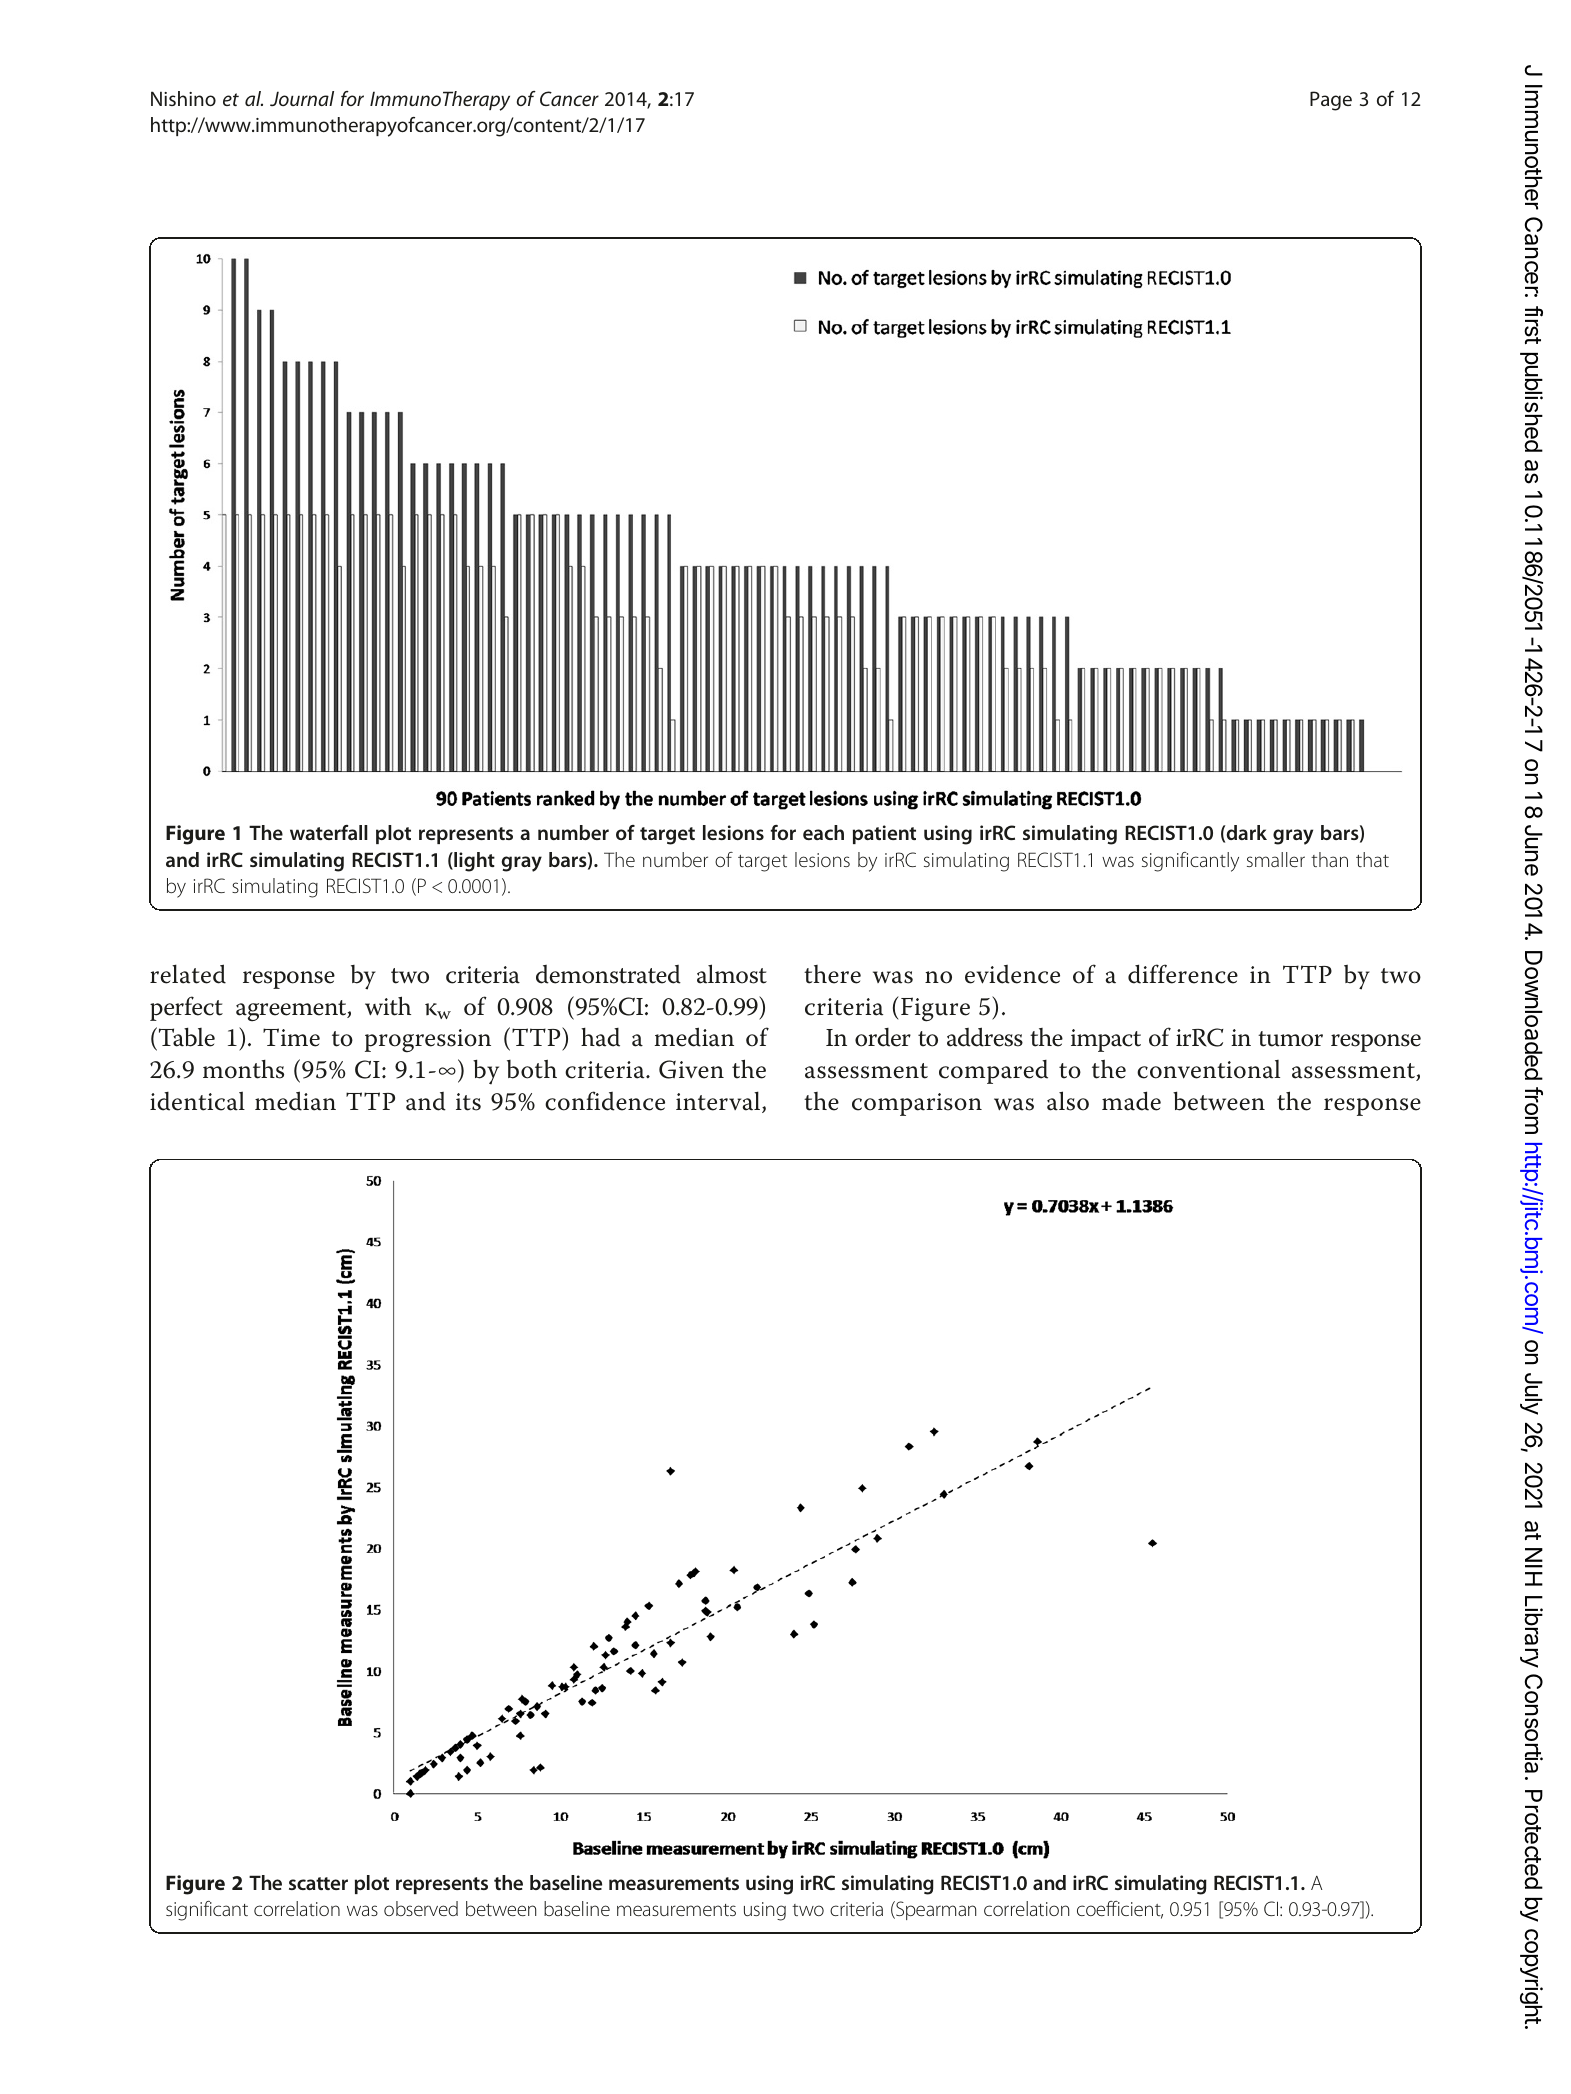  I want to click on identical, so click(197, 1101).
